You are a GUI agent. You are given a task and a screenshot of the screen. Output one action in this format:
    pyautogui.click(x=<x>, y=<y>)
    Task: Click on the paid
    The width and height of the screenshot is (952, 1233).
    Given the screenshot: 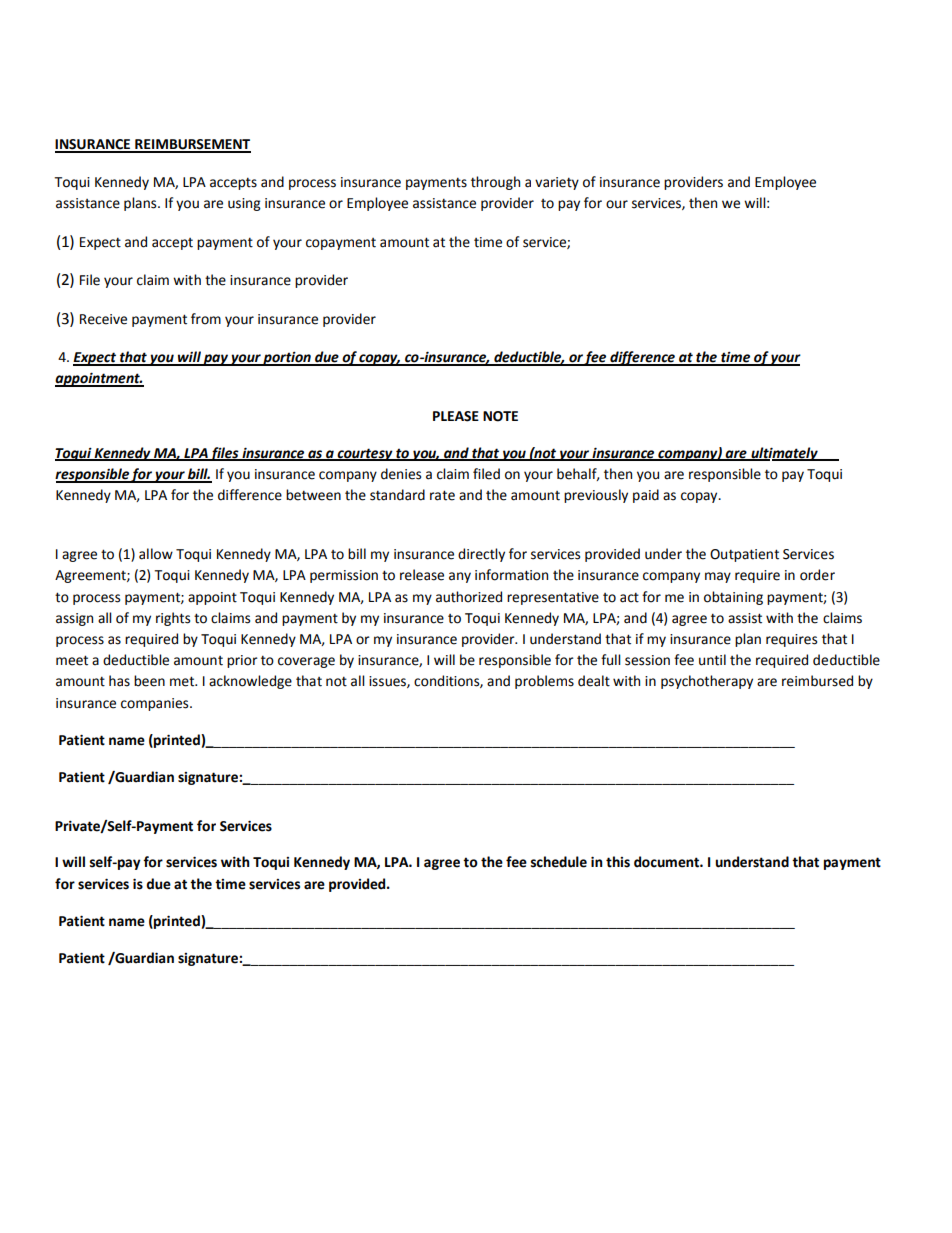 What is the action you would take?
    pyautogui.click(x=646, y=496)
